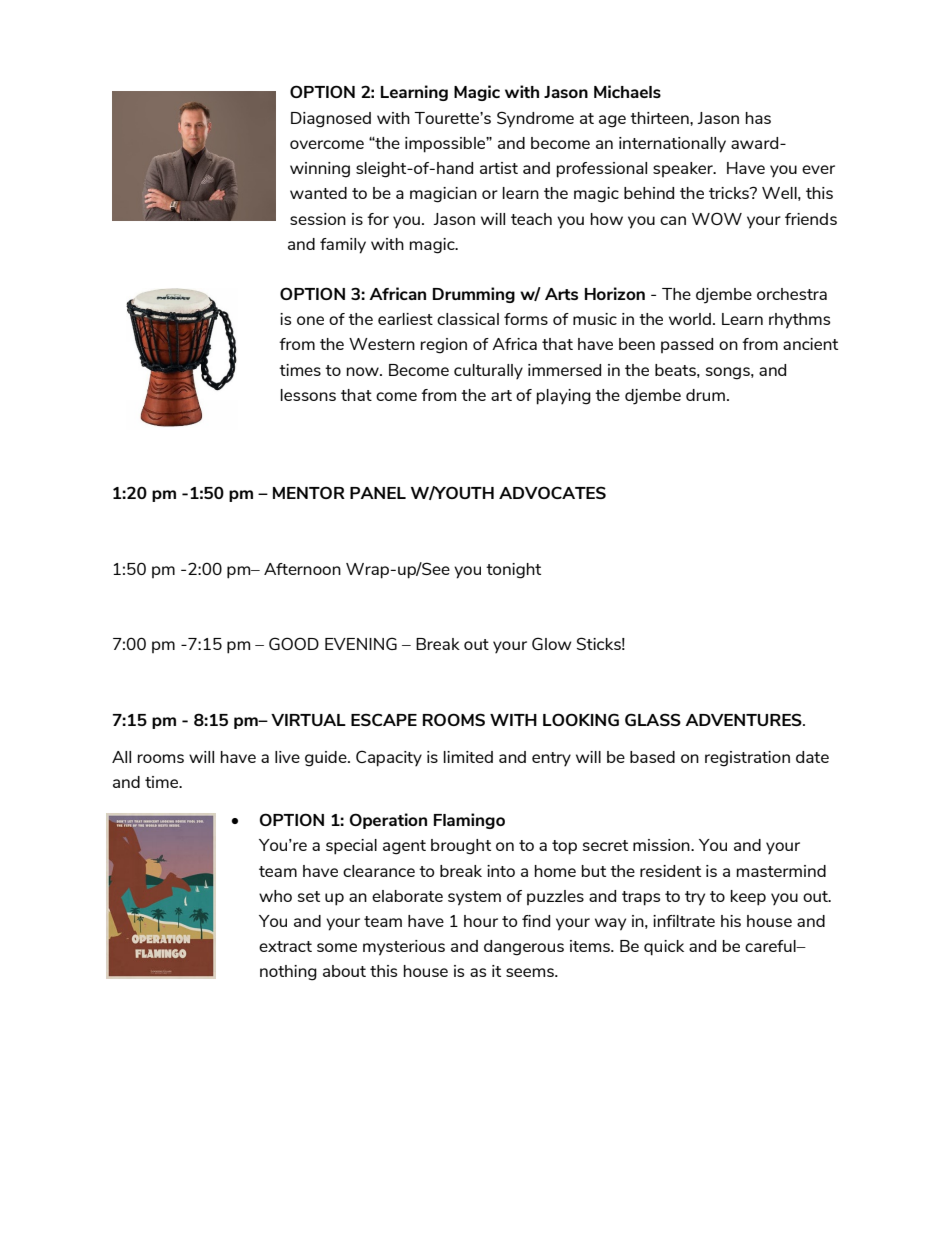 This page has height=1233, width=952. What do you see at coordinates (771, 946) in the page?
I see `careful` at bounding box center [771, 946].
